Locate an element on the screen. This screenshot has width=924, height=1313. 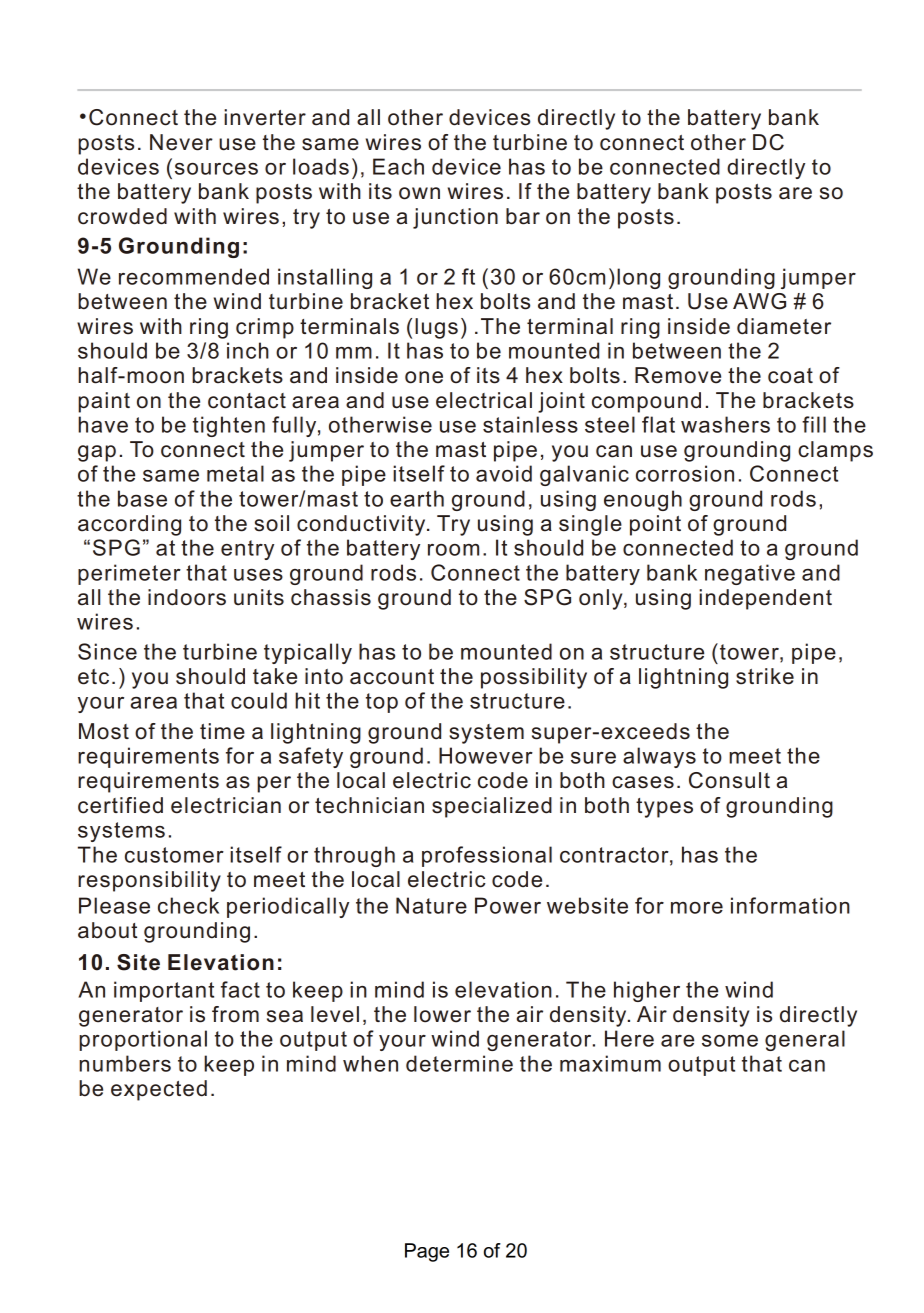
professional is located at coordinates (487, 856).
